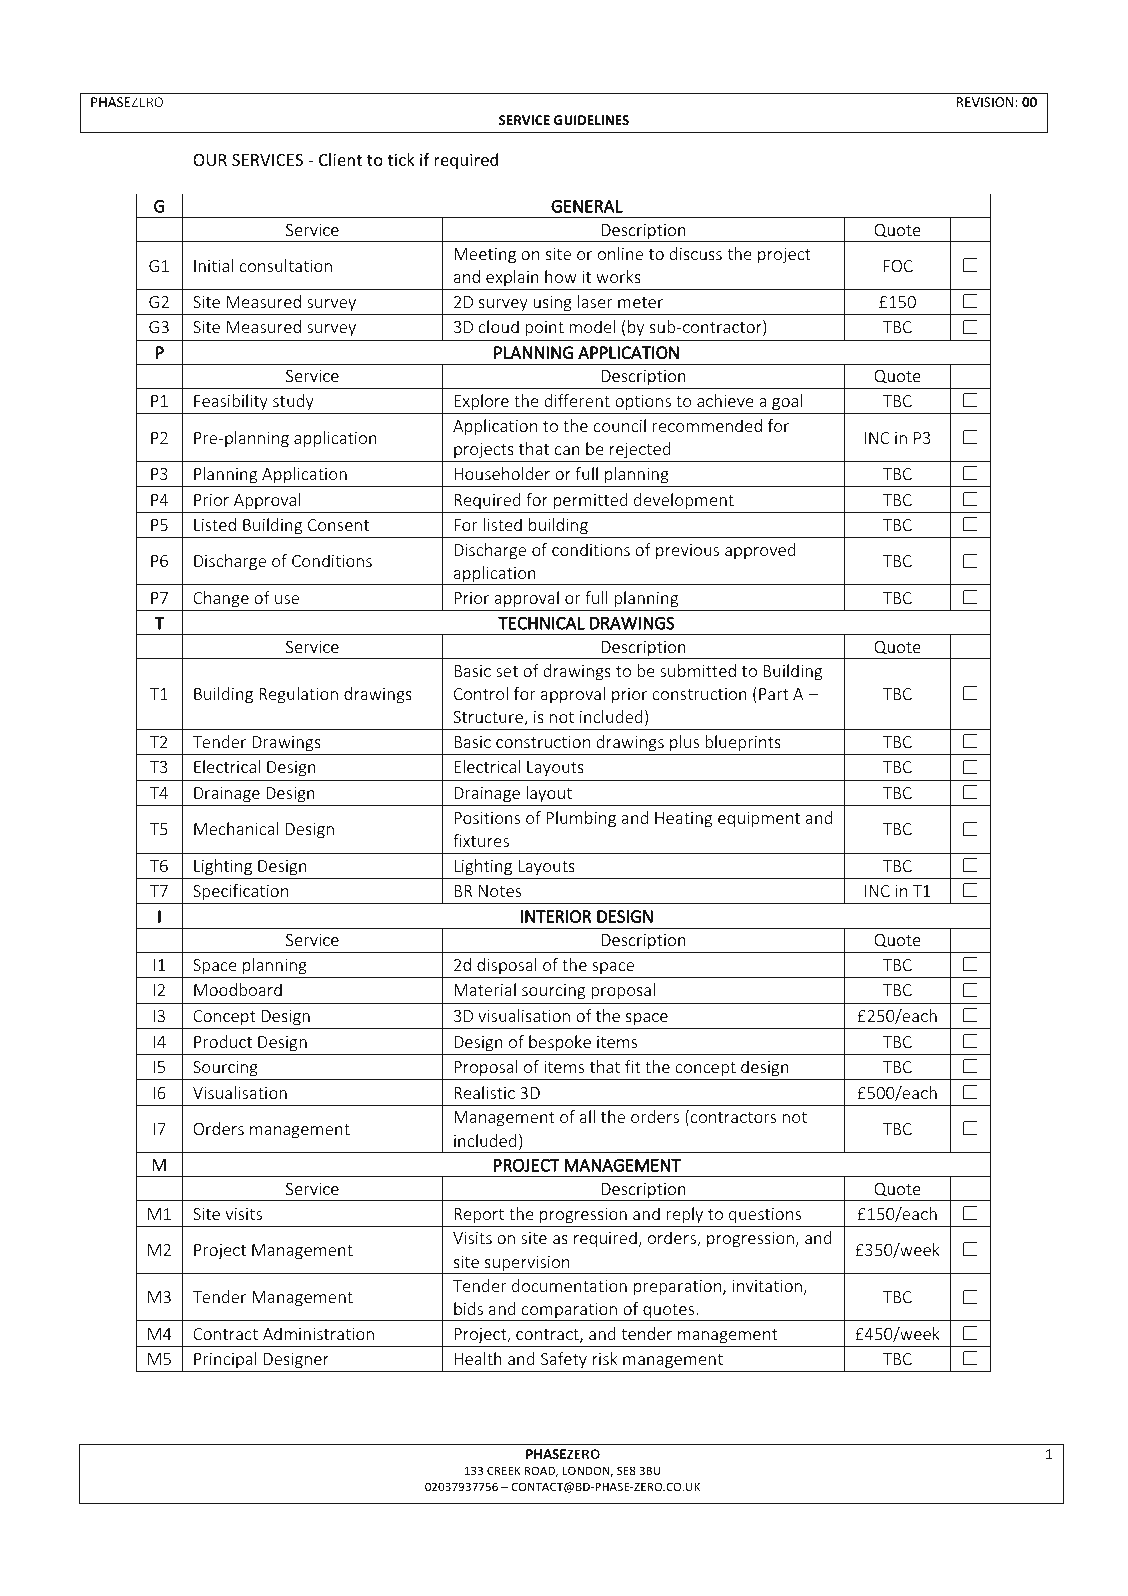 The width and height of the page is (1128, 1596). Describe the element at coordinates (581, 819) in the page. I see `Plumbing` at that location.
